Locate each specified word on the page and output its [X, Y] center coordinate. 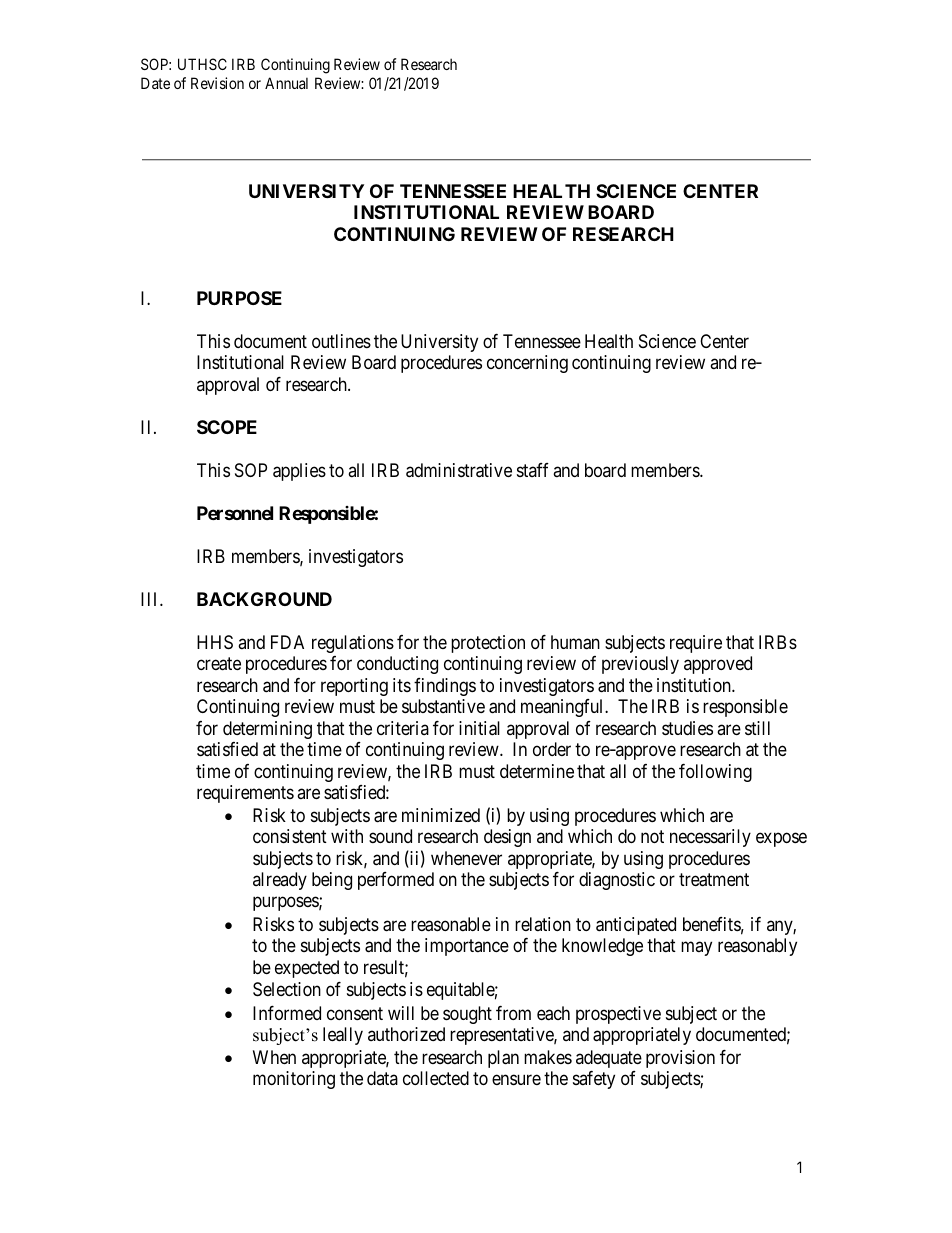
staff [533, 470]
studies [687, 728]
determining [267, 730]
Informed [287, 1013]
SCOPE [227, 427]
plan [503, 1059]
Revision [217, 83]
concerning [527, 364]
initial [479, 728]
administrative [459, 470]
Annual [286, 83]
